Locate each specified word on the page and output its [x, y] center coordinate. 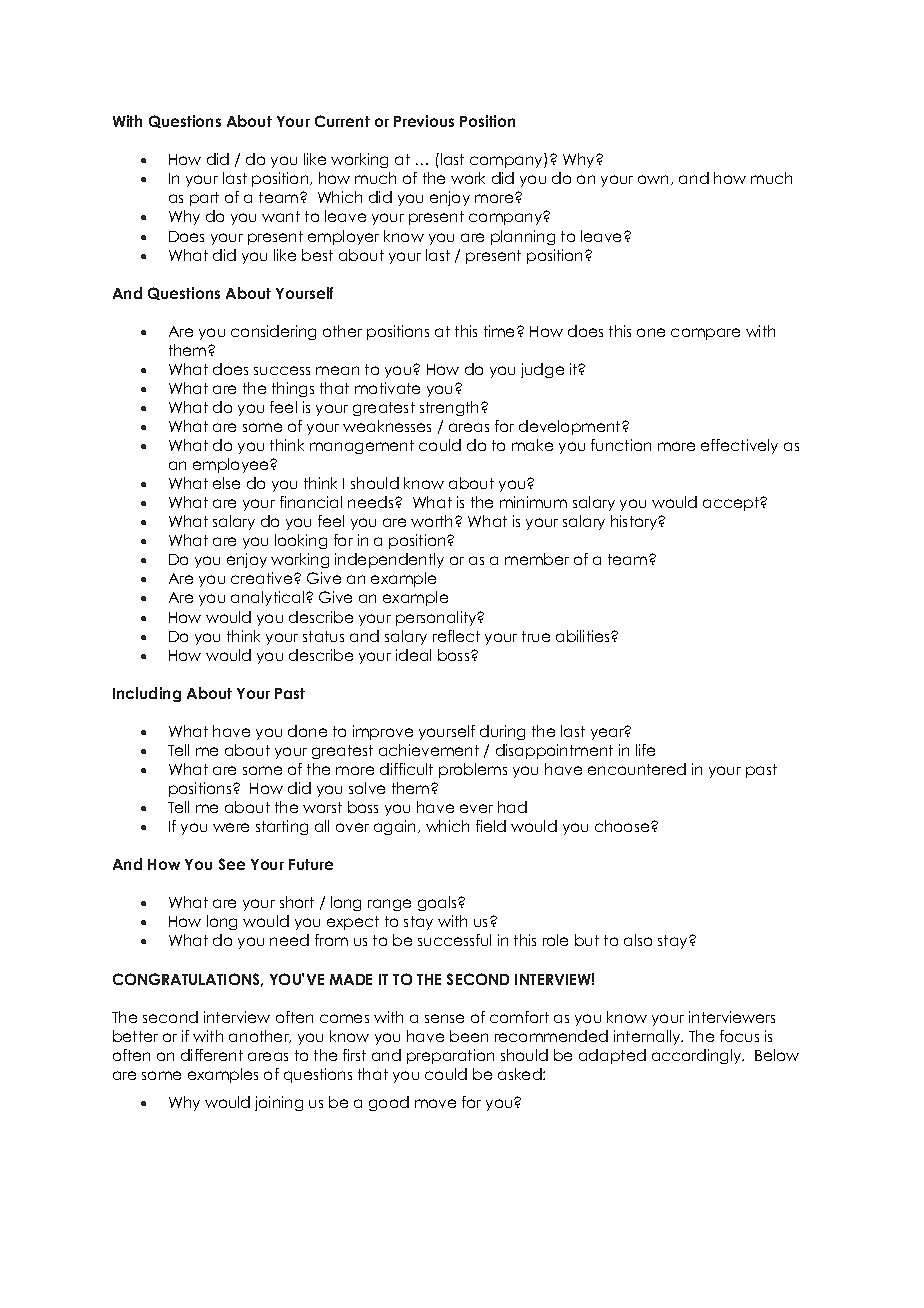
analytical [269, 598]
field [491, 826]
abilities [584, 636]
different [212, 1055]
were [231, 827]
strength [451, 408]
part [204, 199]
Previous [424, 121]
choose [623, 826]
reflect [456, 636]
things [293, 389]
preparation [450, 1056]
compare [705, 334]
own [655, 180]
